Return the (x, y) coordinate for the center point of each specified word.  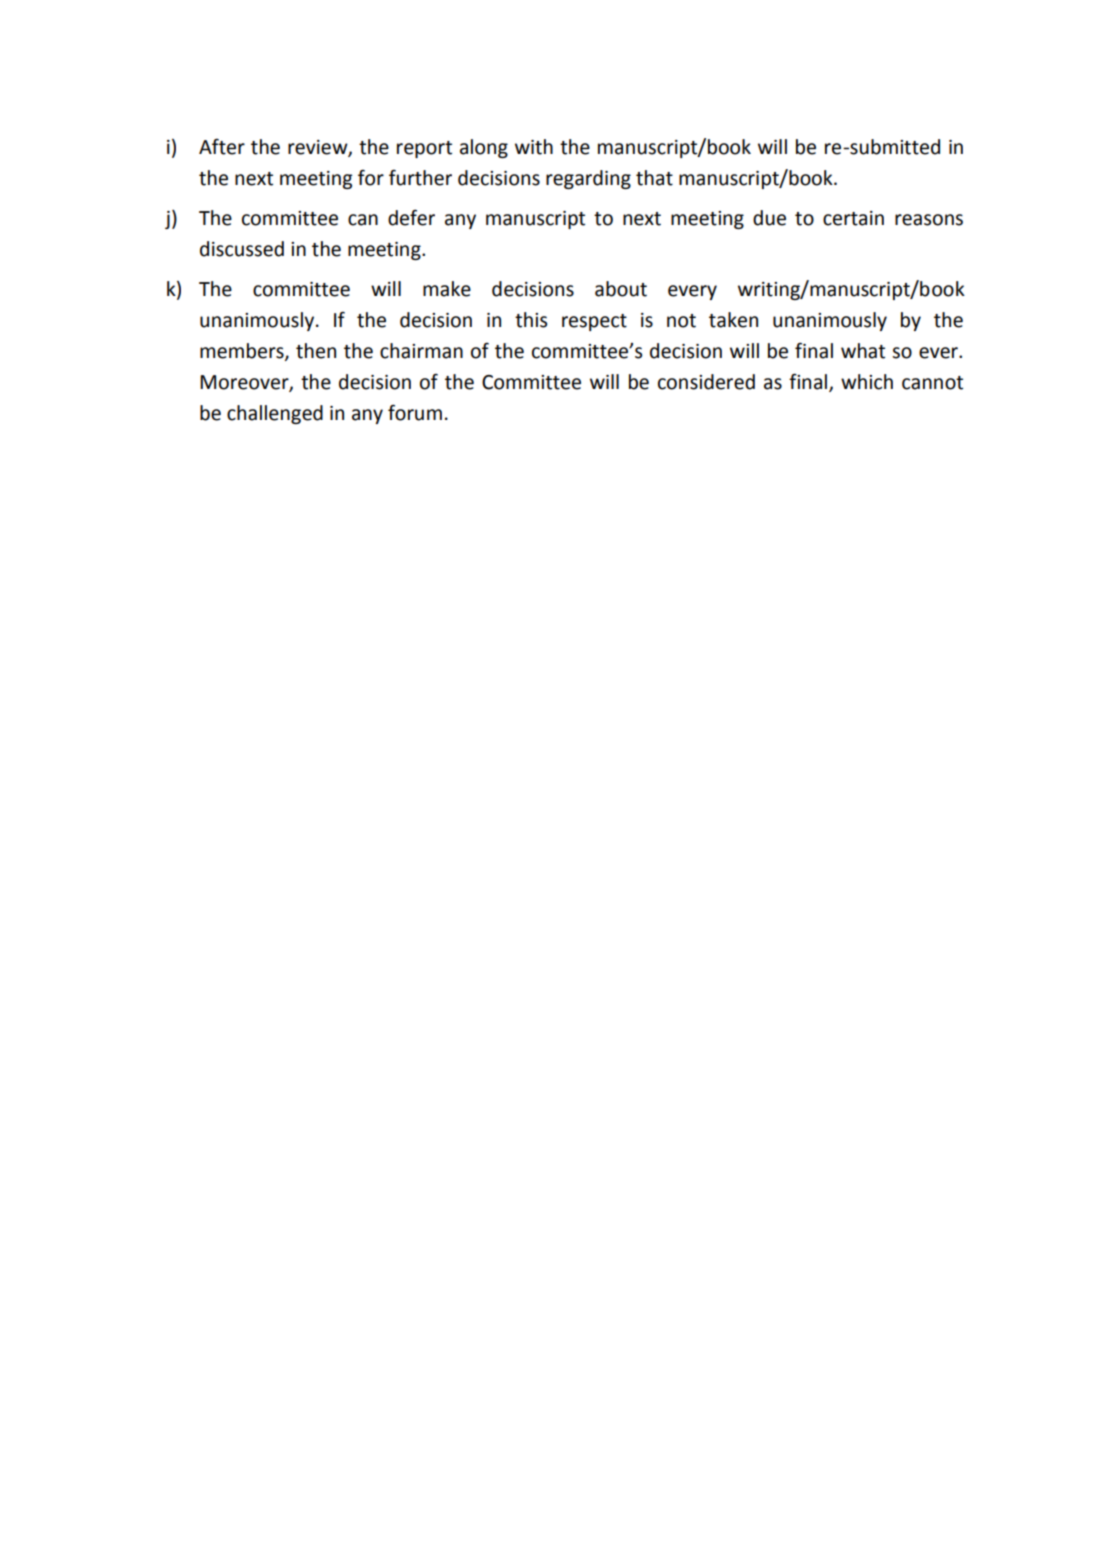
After (222, 147)
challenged (275, 414)
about (621, 289)
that (654, 178)
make (447, 289)
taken (733, 320)
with (534, 147)
